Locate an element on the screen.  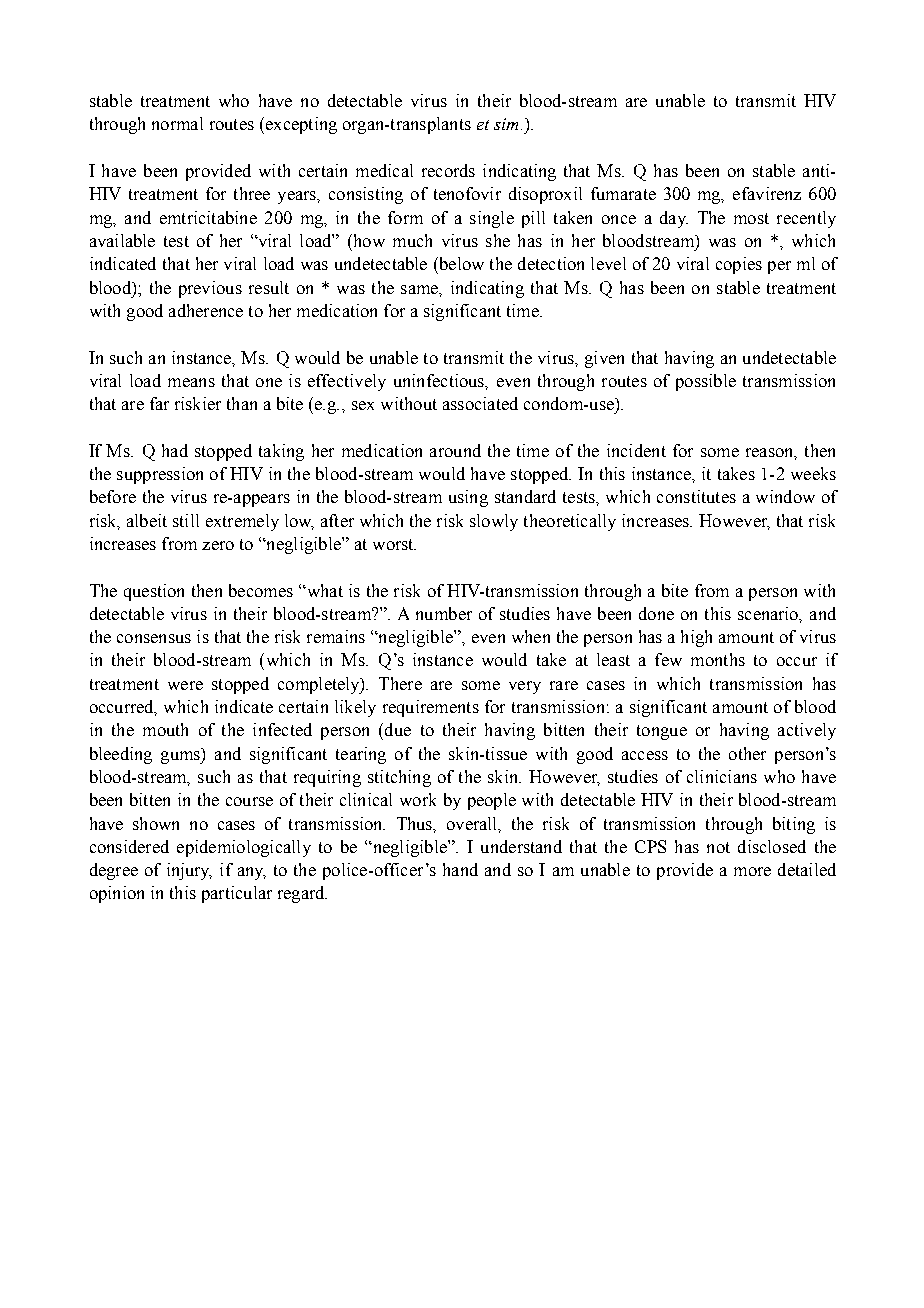
using is located at coordinates (468, 498).
